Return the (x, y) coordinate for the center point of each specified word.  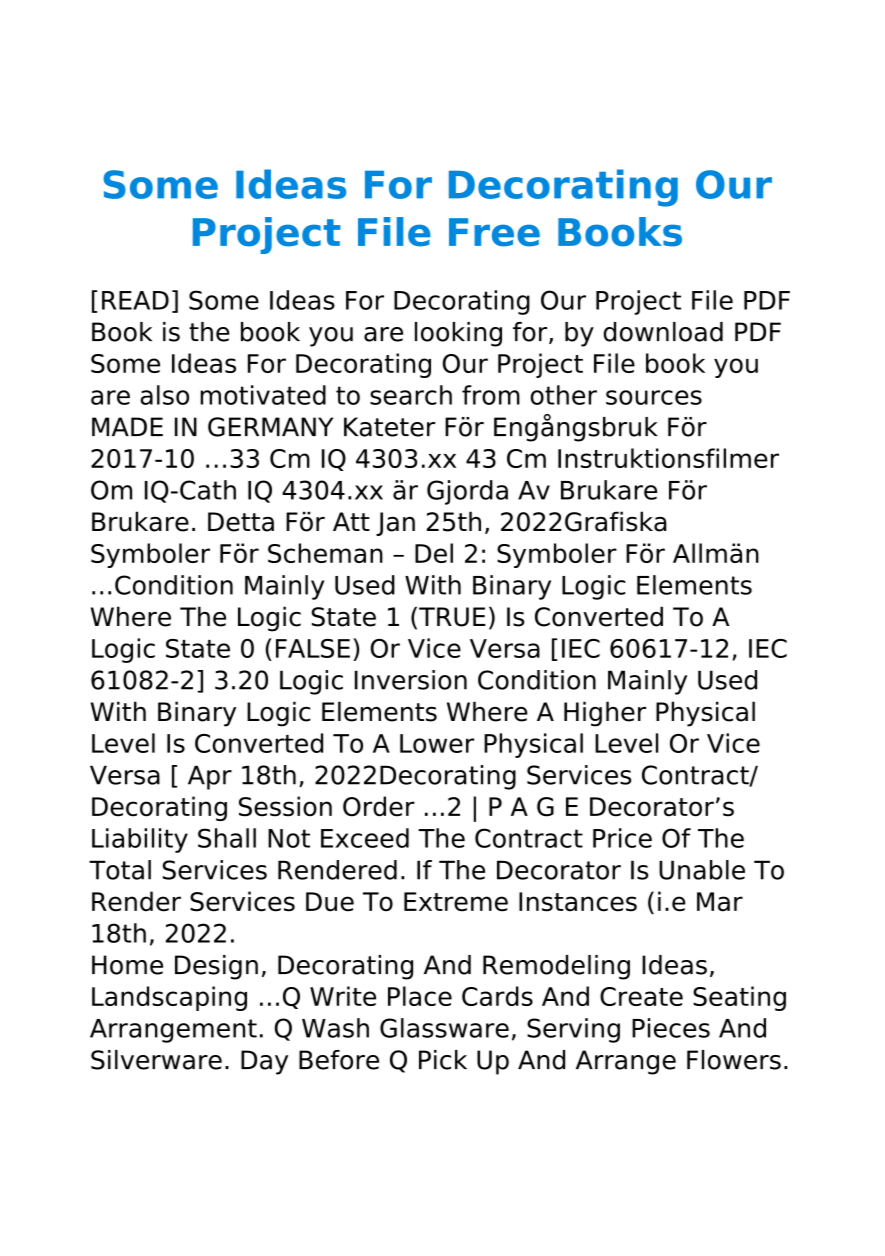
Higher (605, 714)
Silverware (156, 1060)
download (663, 332)
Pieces (671, 1028)
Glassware (444, 1028)
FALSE (313, 648)
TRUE (452, 617)
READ (135, 300)
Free (494, 232)
